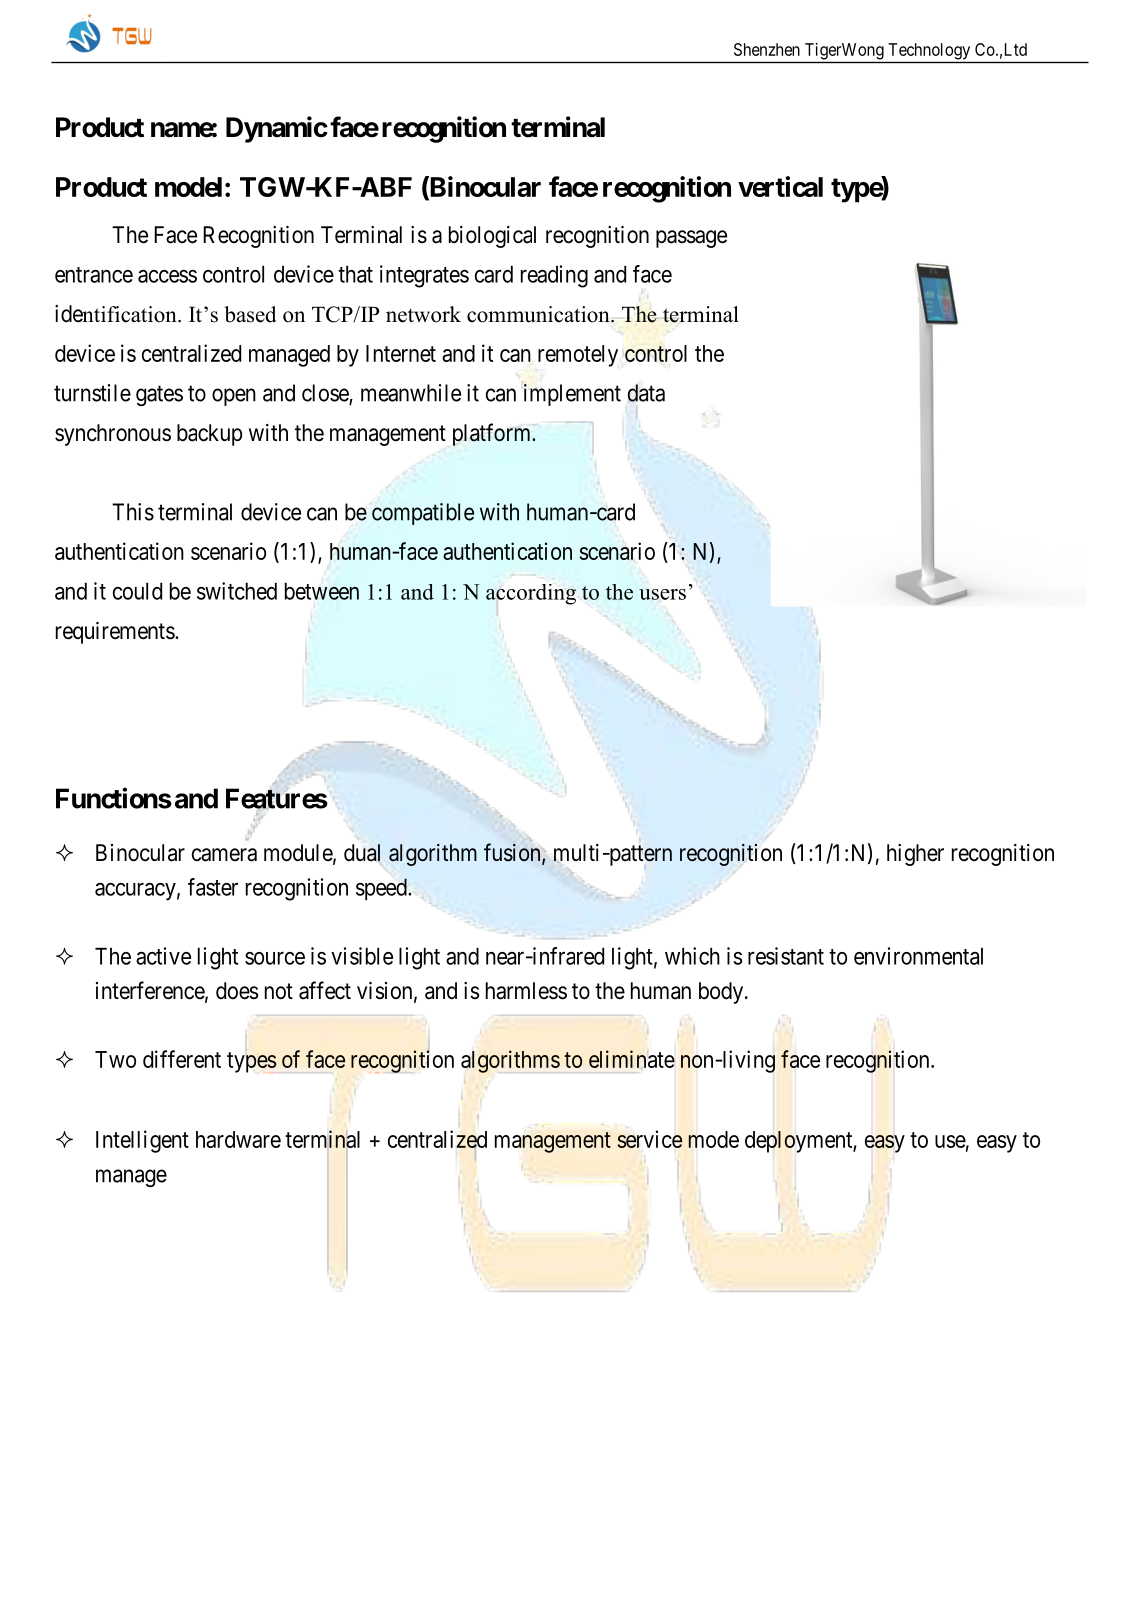 This screenshot has width=1140, height=1612. Describe the element at coordinates (539, 314) in the screenshot. I see `communication` at that location.
